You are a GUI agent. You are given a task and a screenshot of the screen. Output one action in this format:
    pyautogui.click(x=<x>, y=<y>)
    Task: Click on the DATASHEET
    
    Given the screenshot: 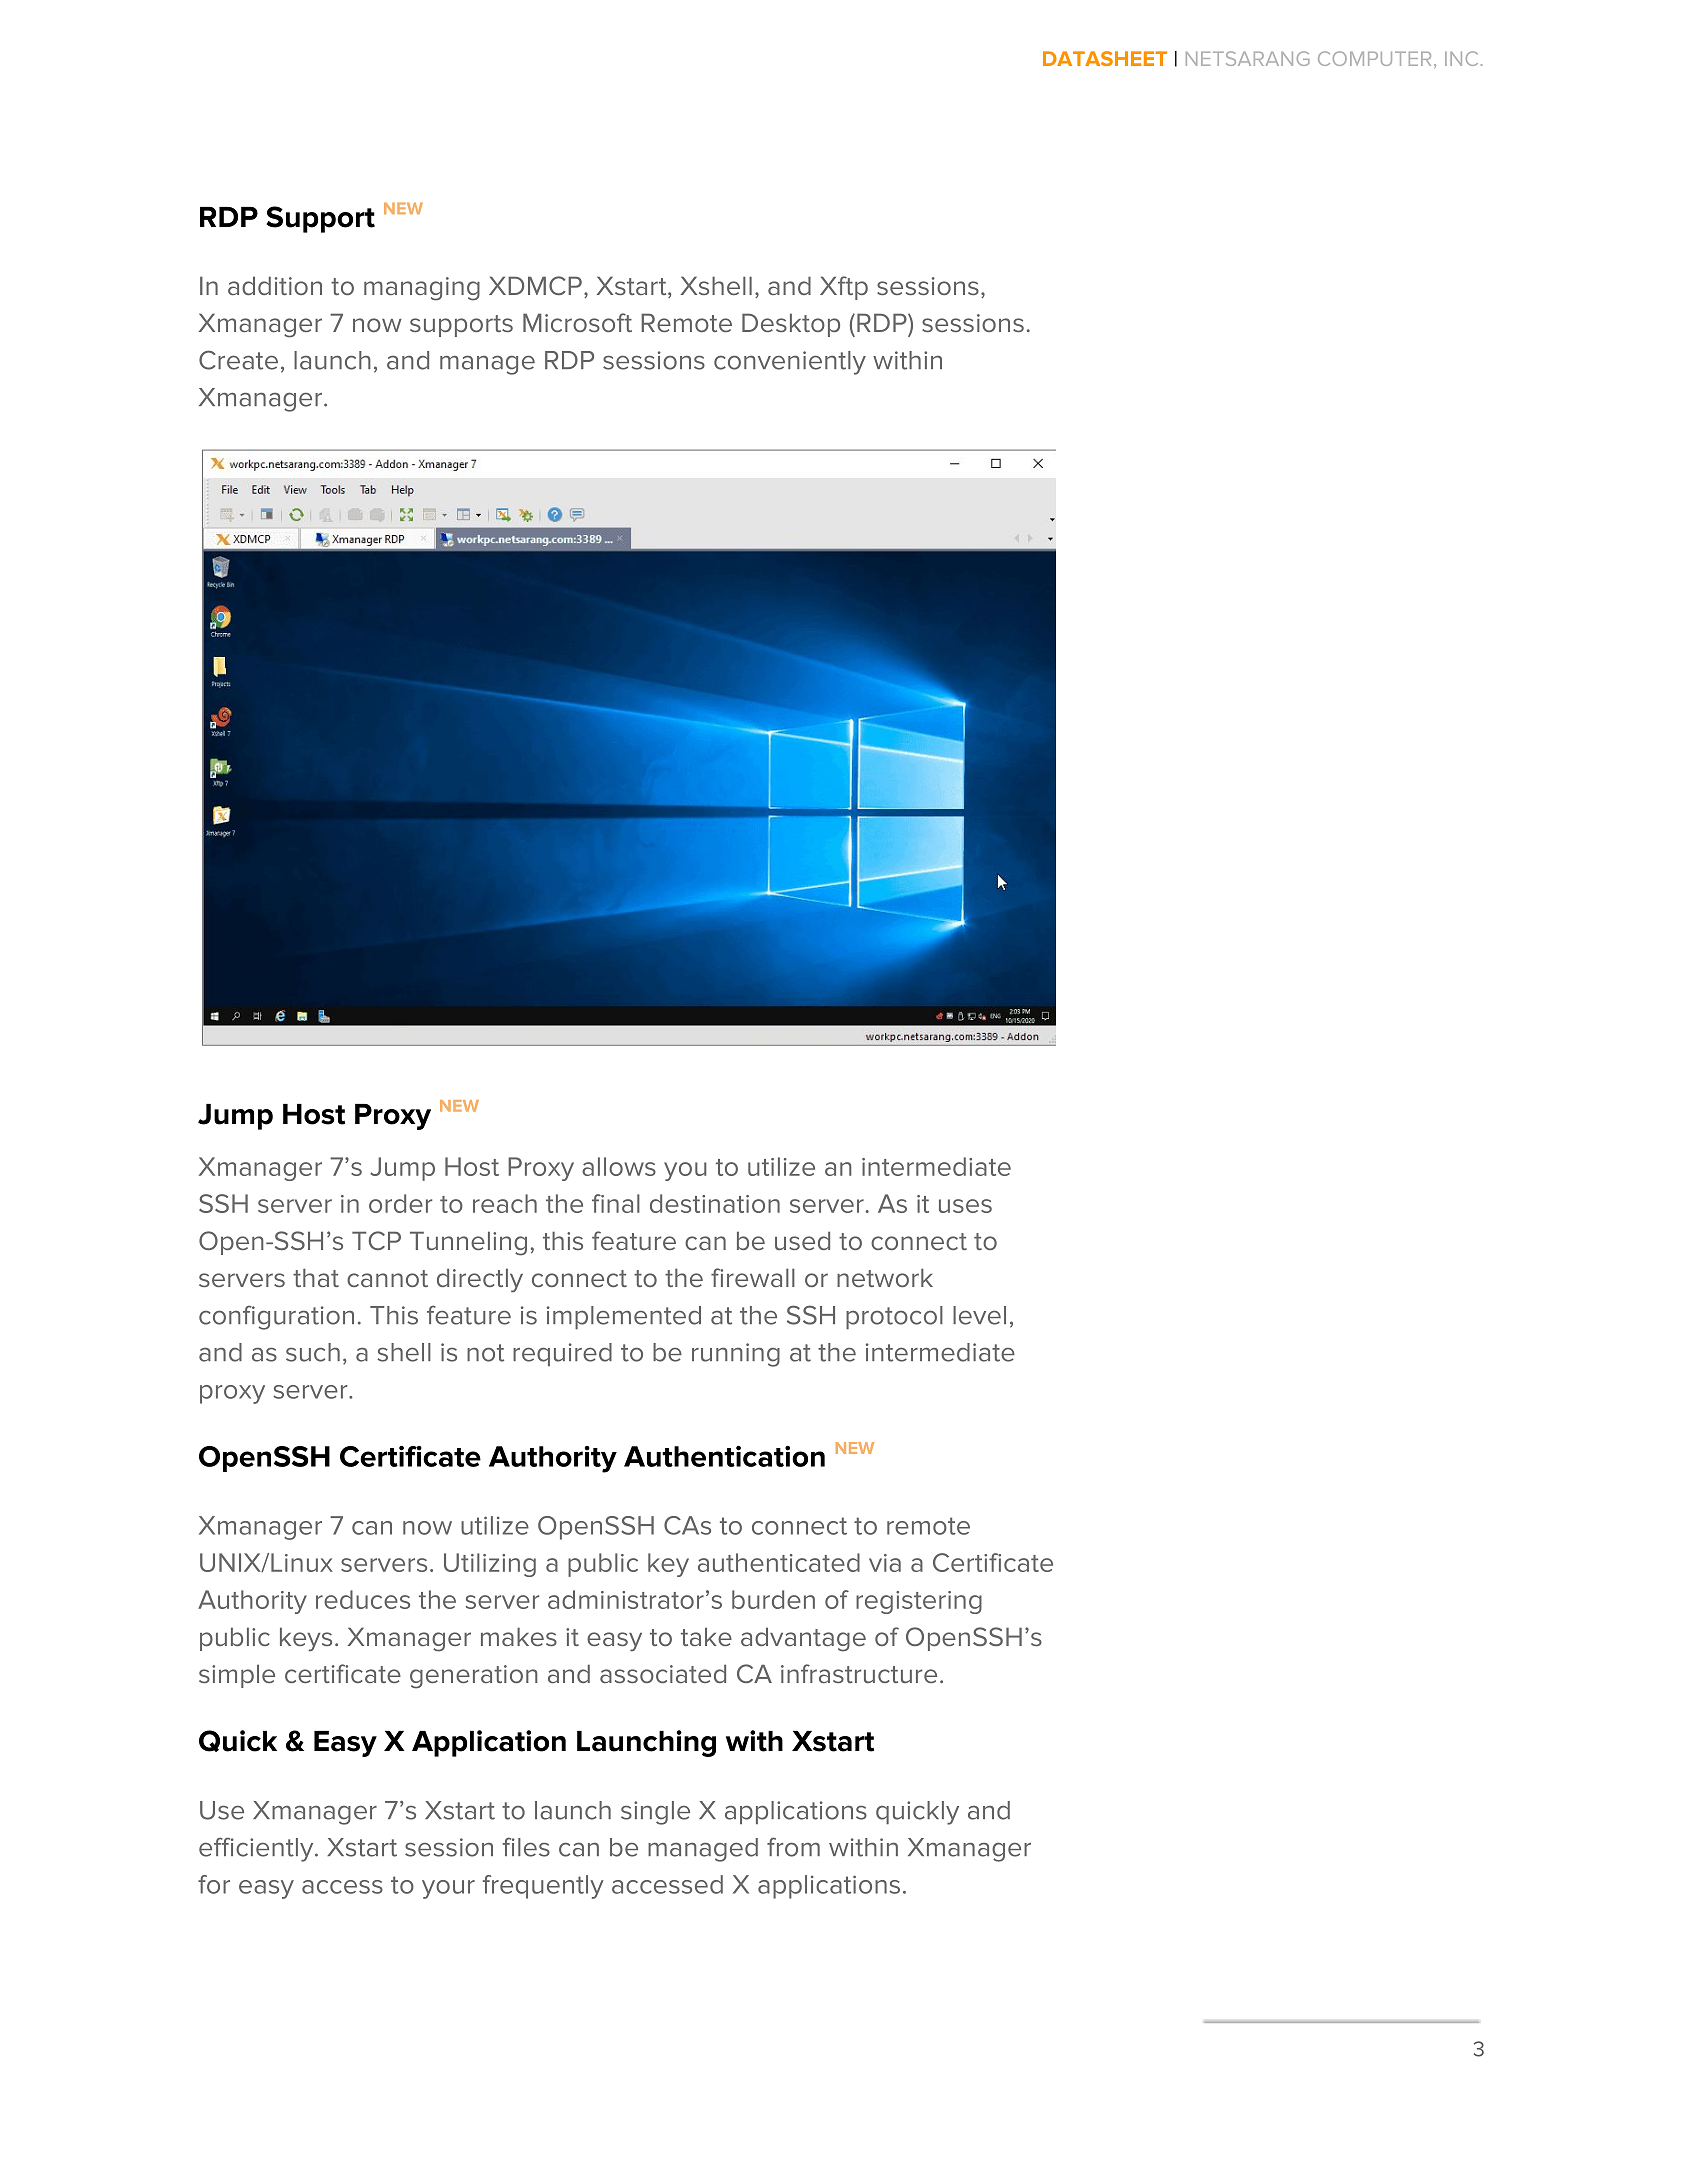 What is the action you would take?
    pyautogui.click(x=1105, y=58)
